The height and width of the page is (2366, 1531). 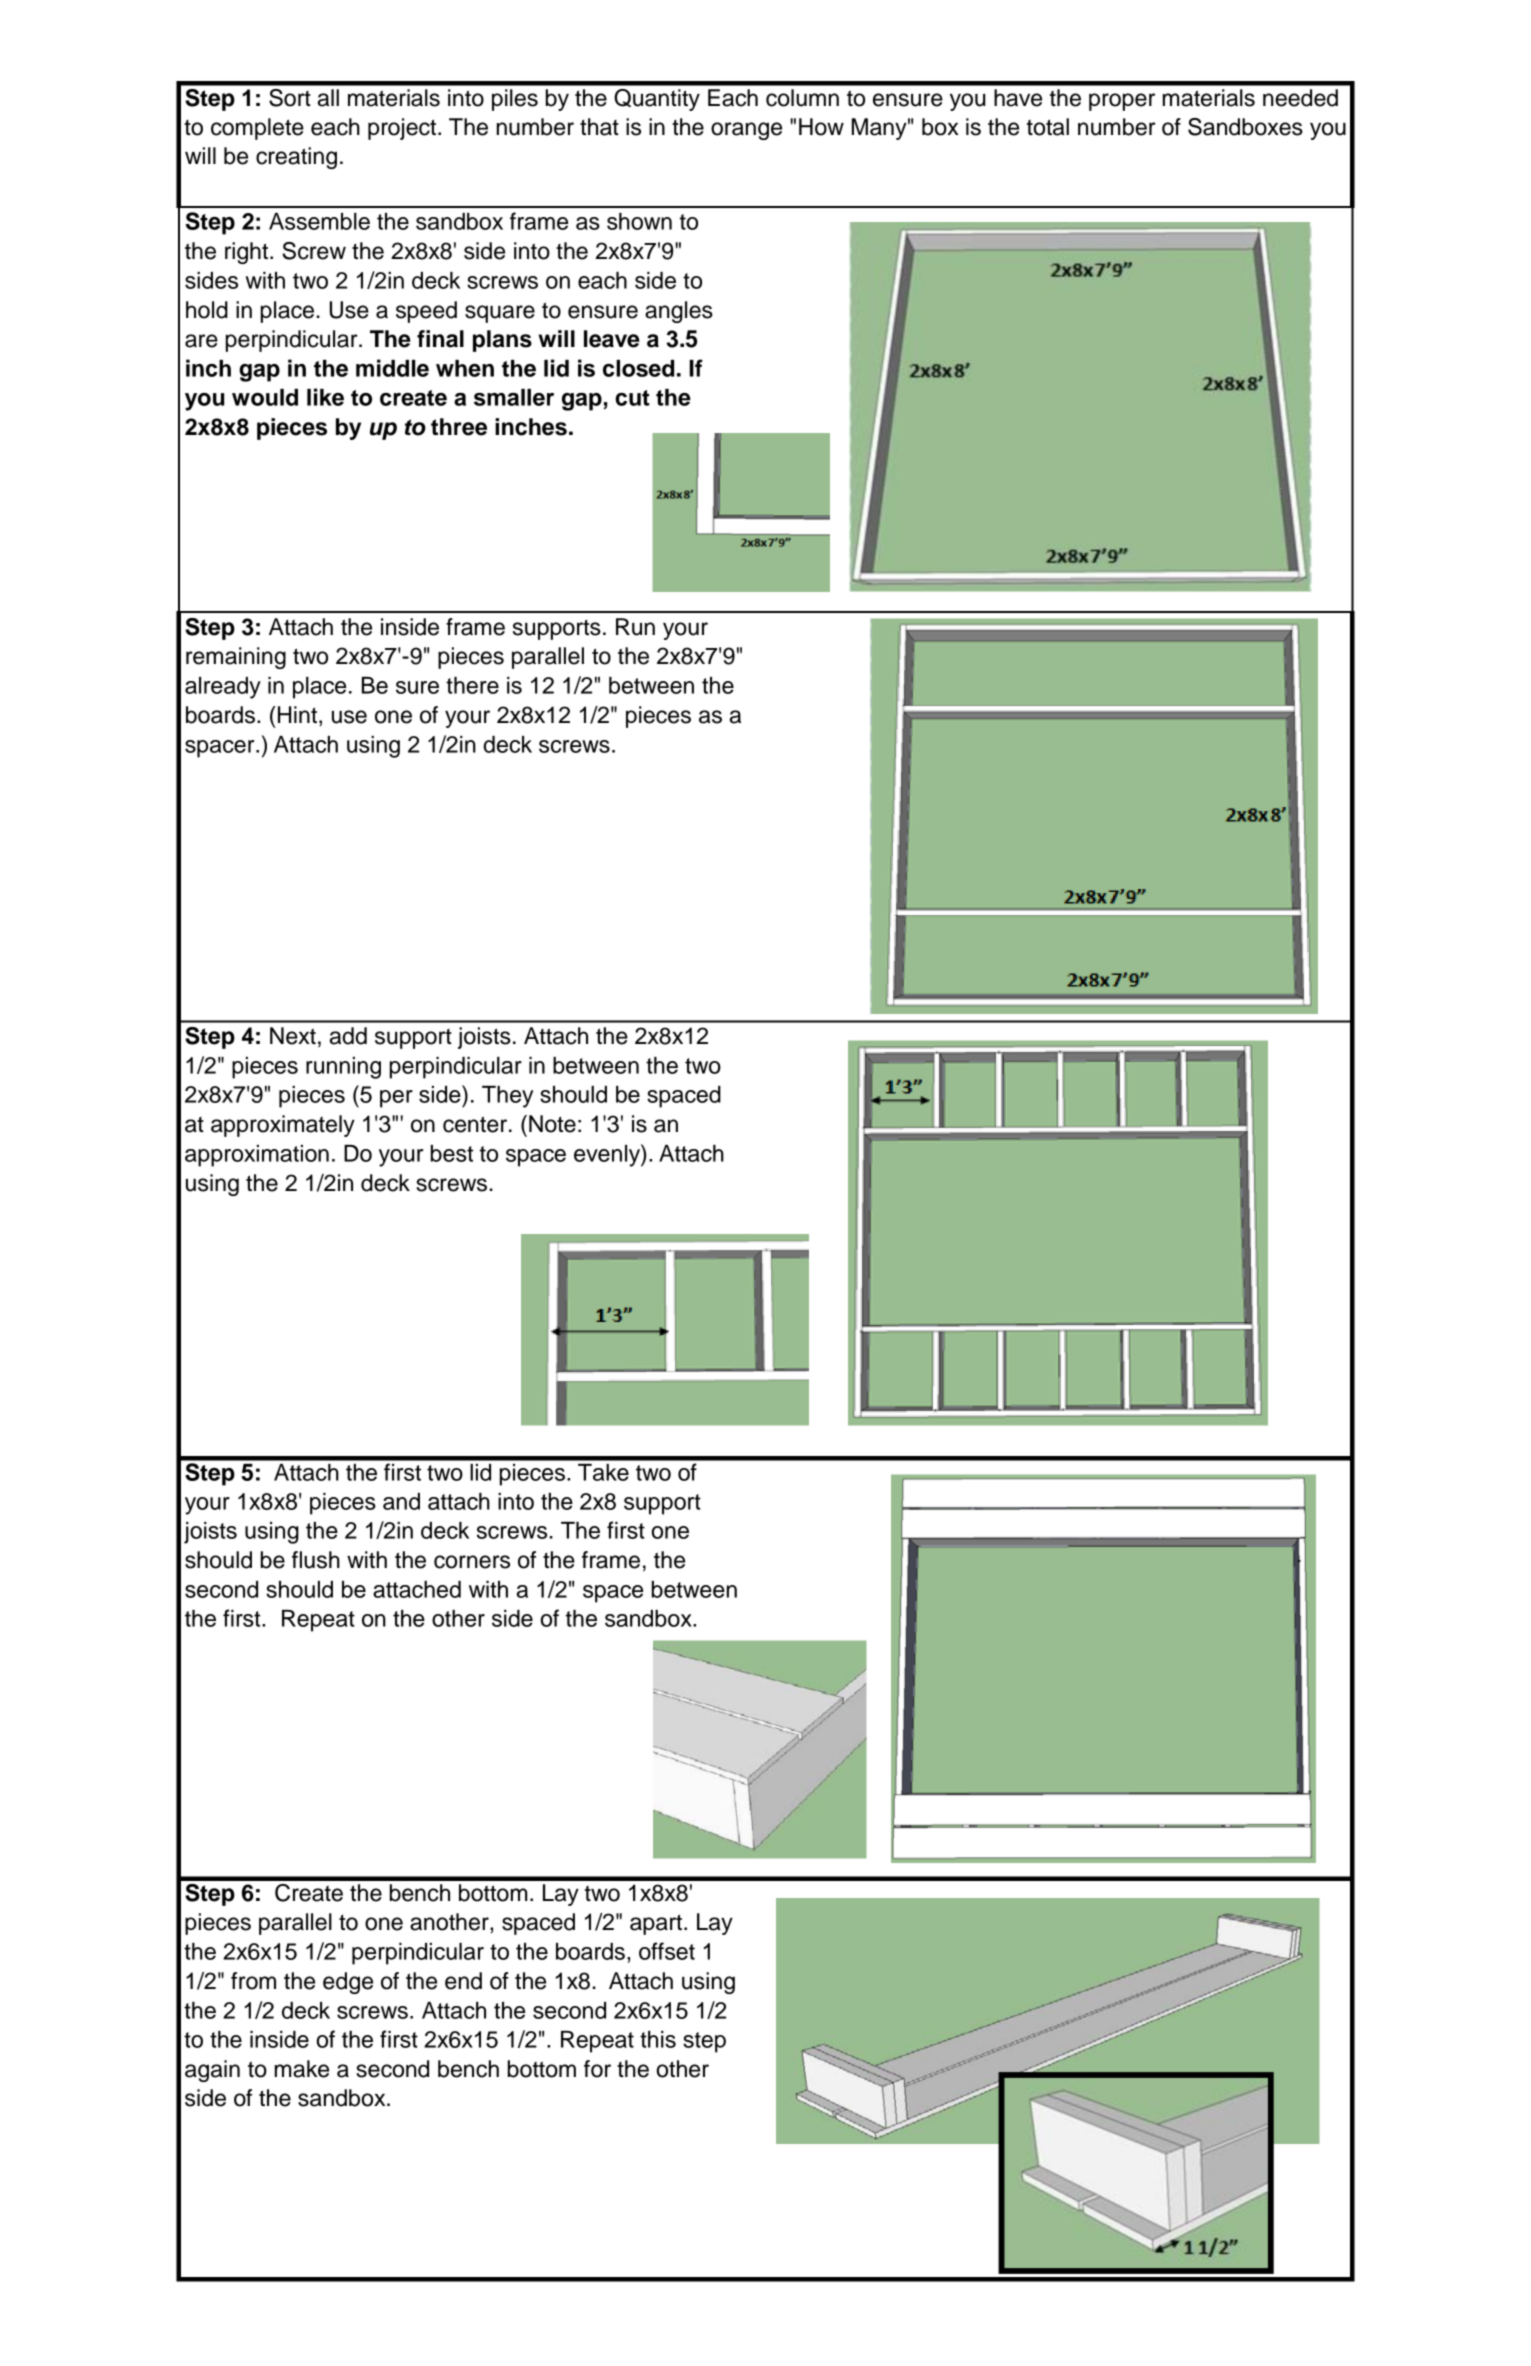 What do you see at coordinates (667, 1951) in the page?
I see `offset` at bounding box center [667, 1951].
